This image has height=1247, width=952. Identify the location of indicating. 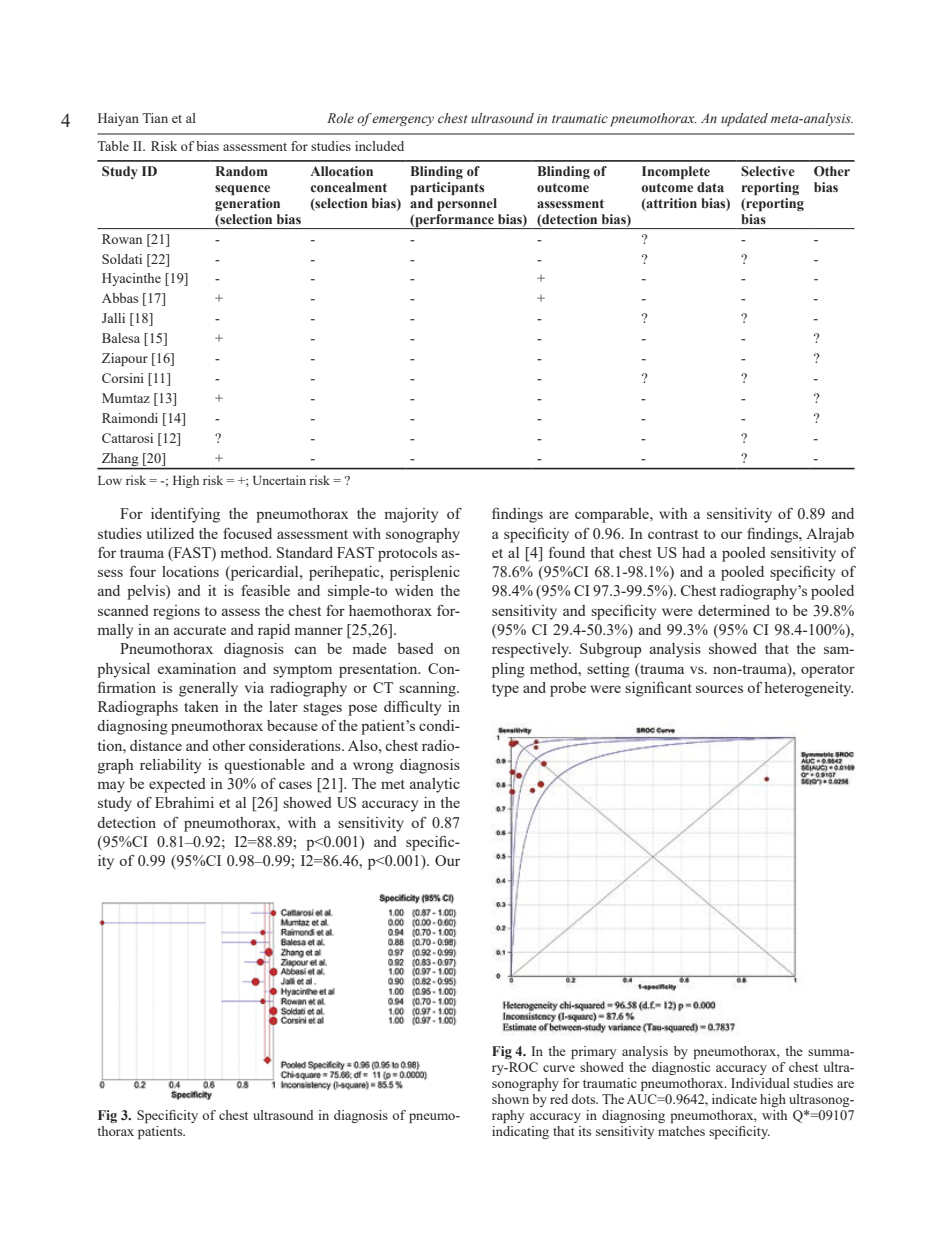
(520, 1132).
